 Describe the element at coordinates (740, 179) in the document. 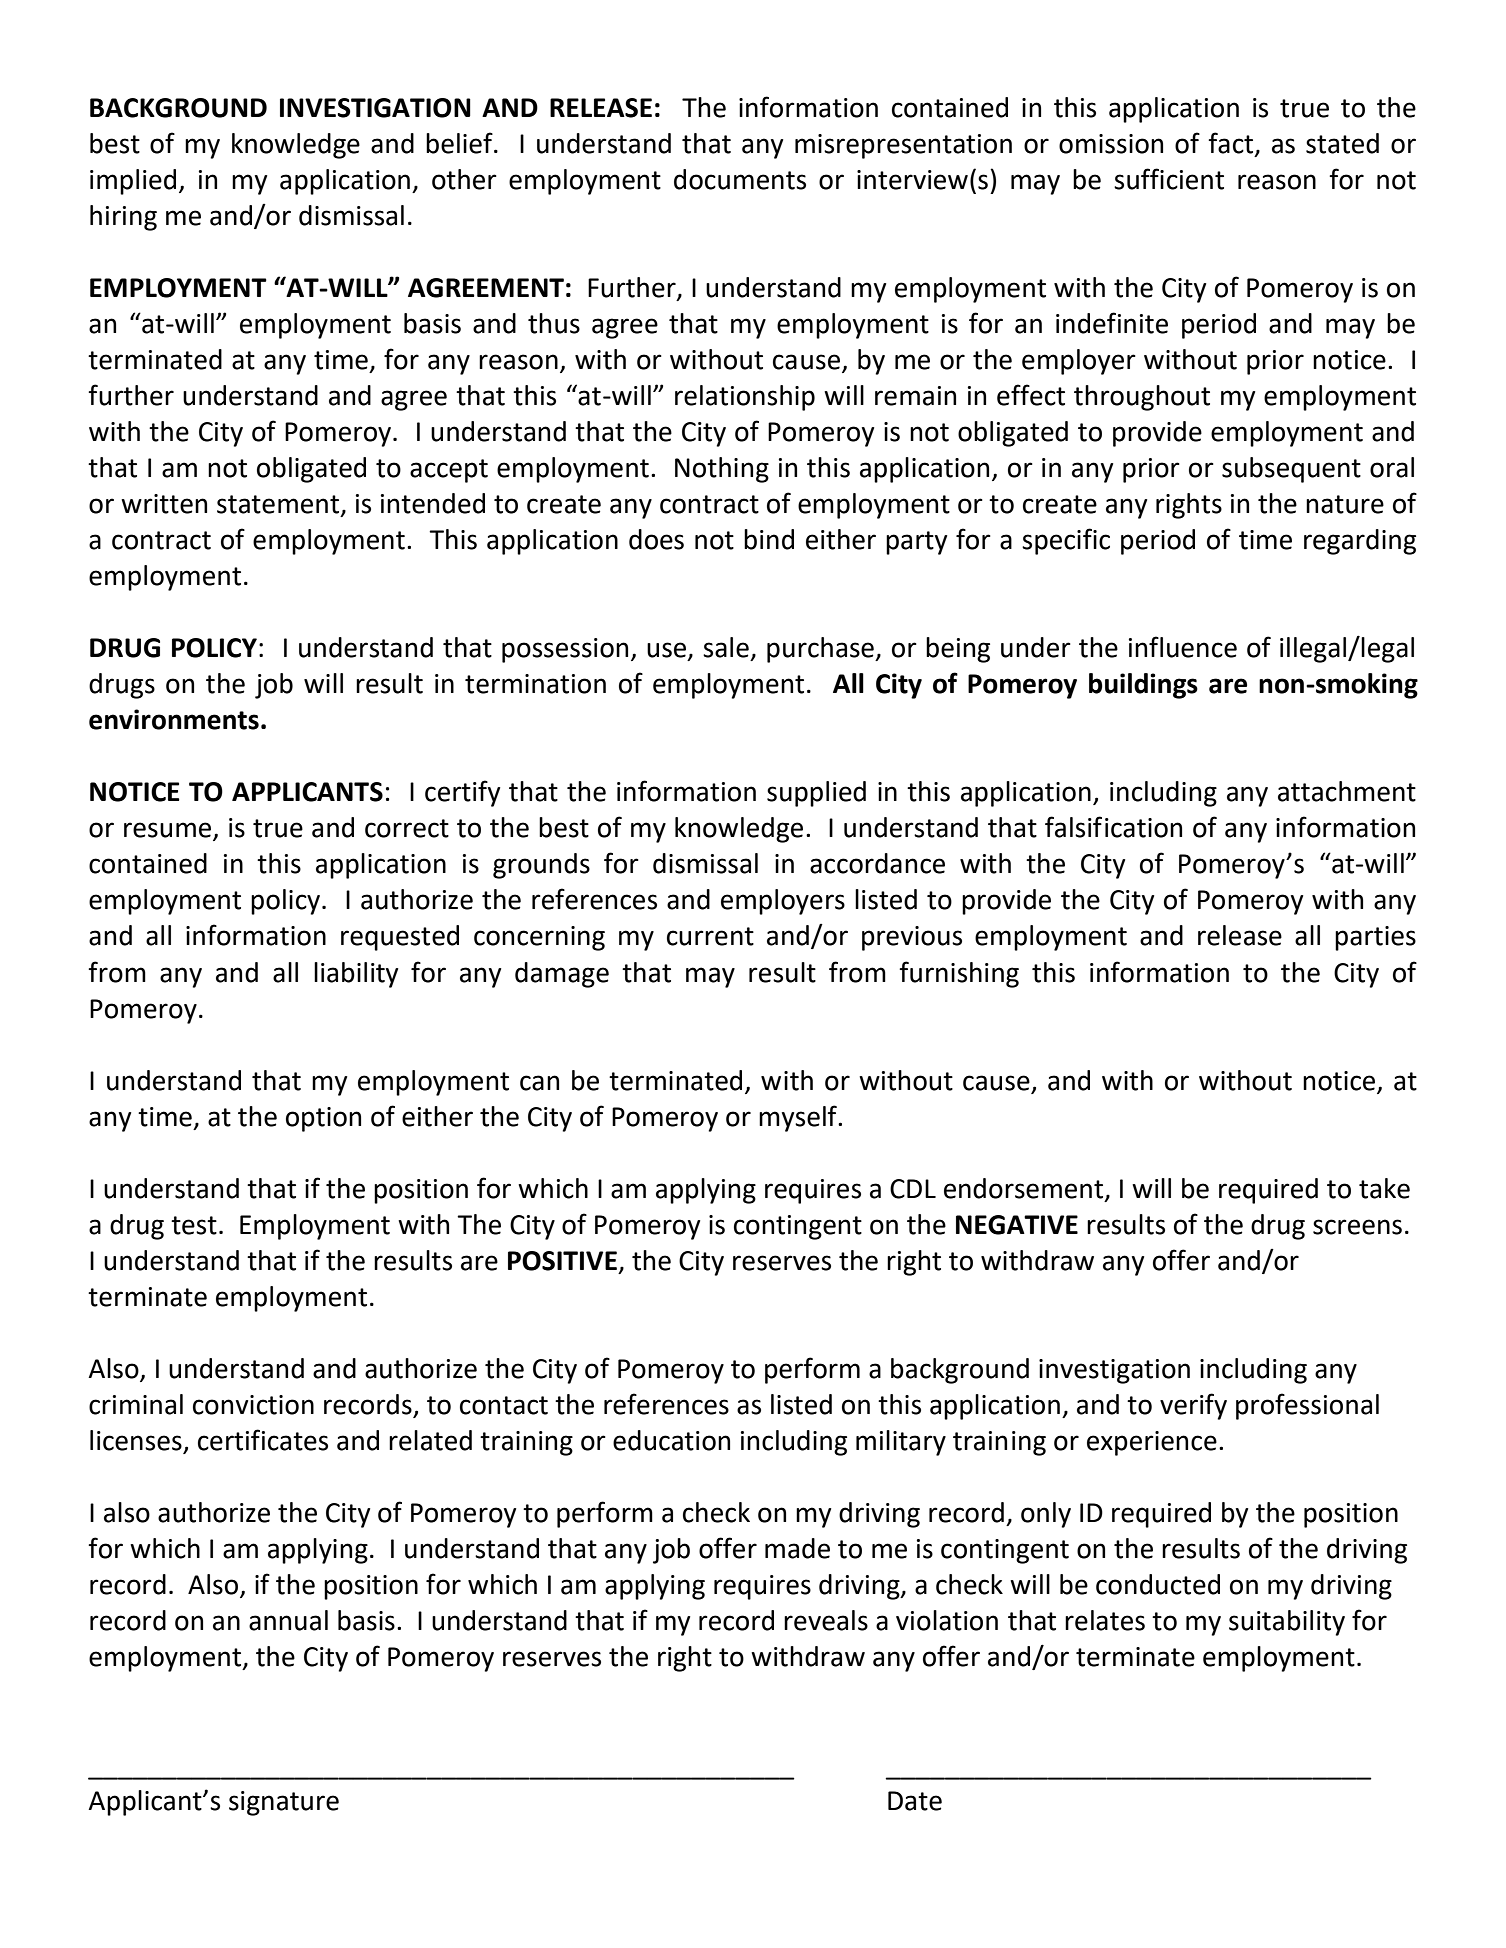

I see `documents` at that location.
